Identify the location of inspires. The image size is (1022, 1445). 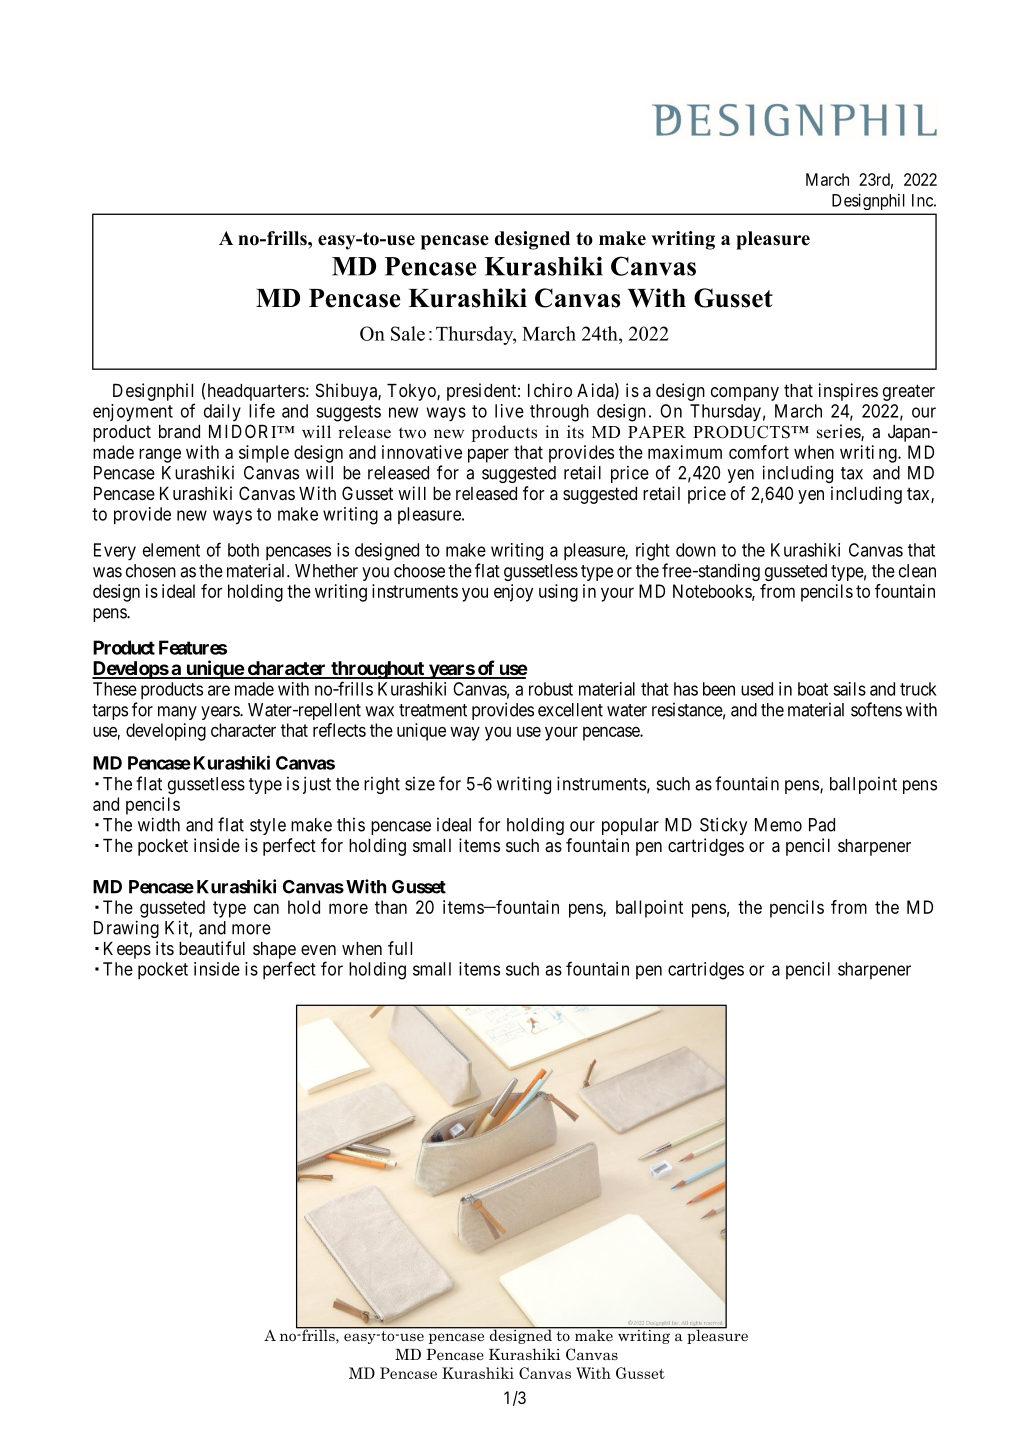
(848, 392).
